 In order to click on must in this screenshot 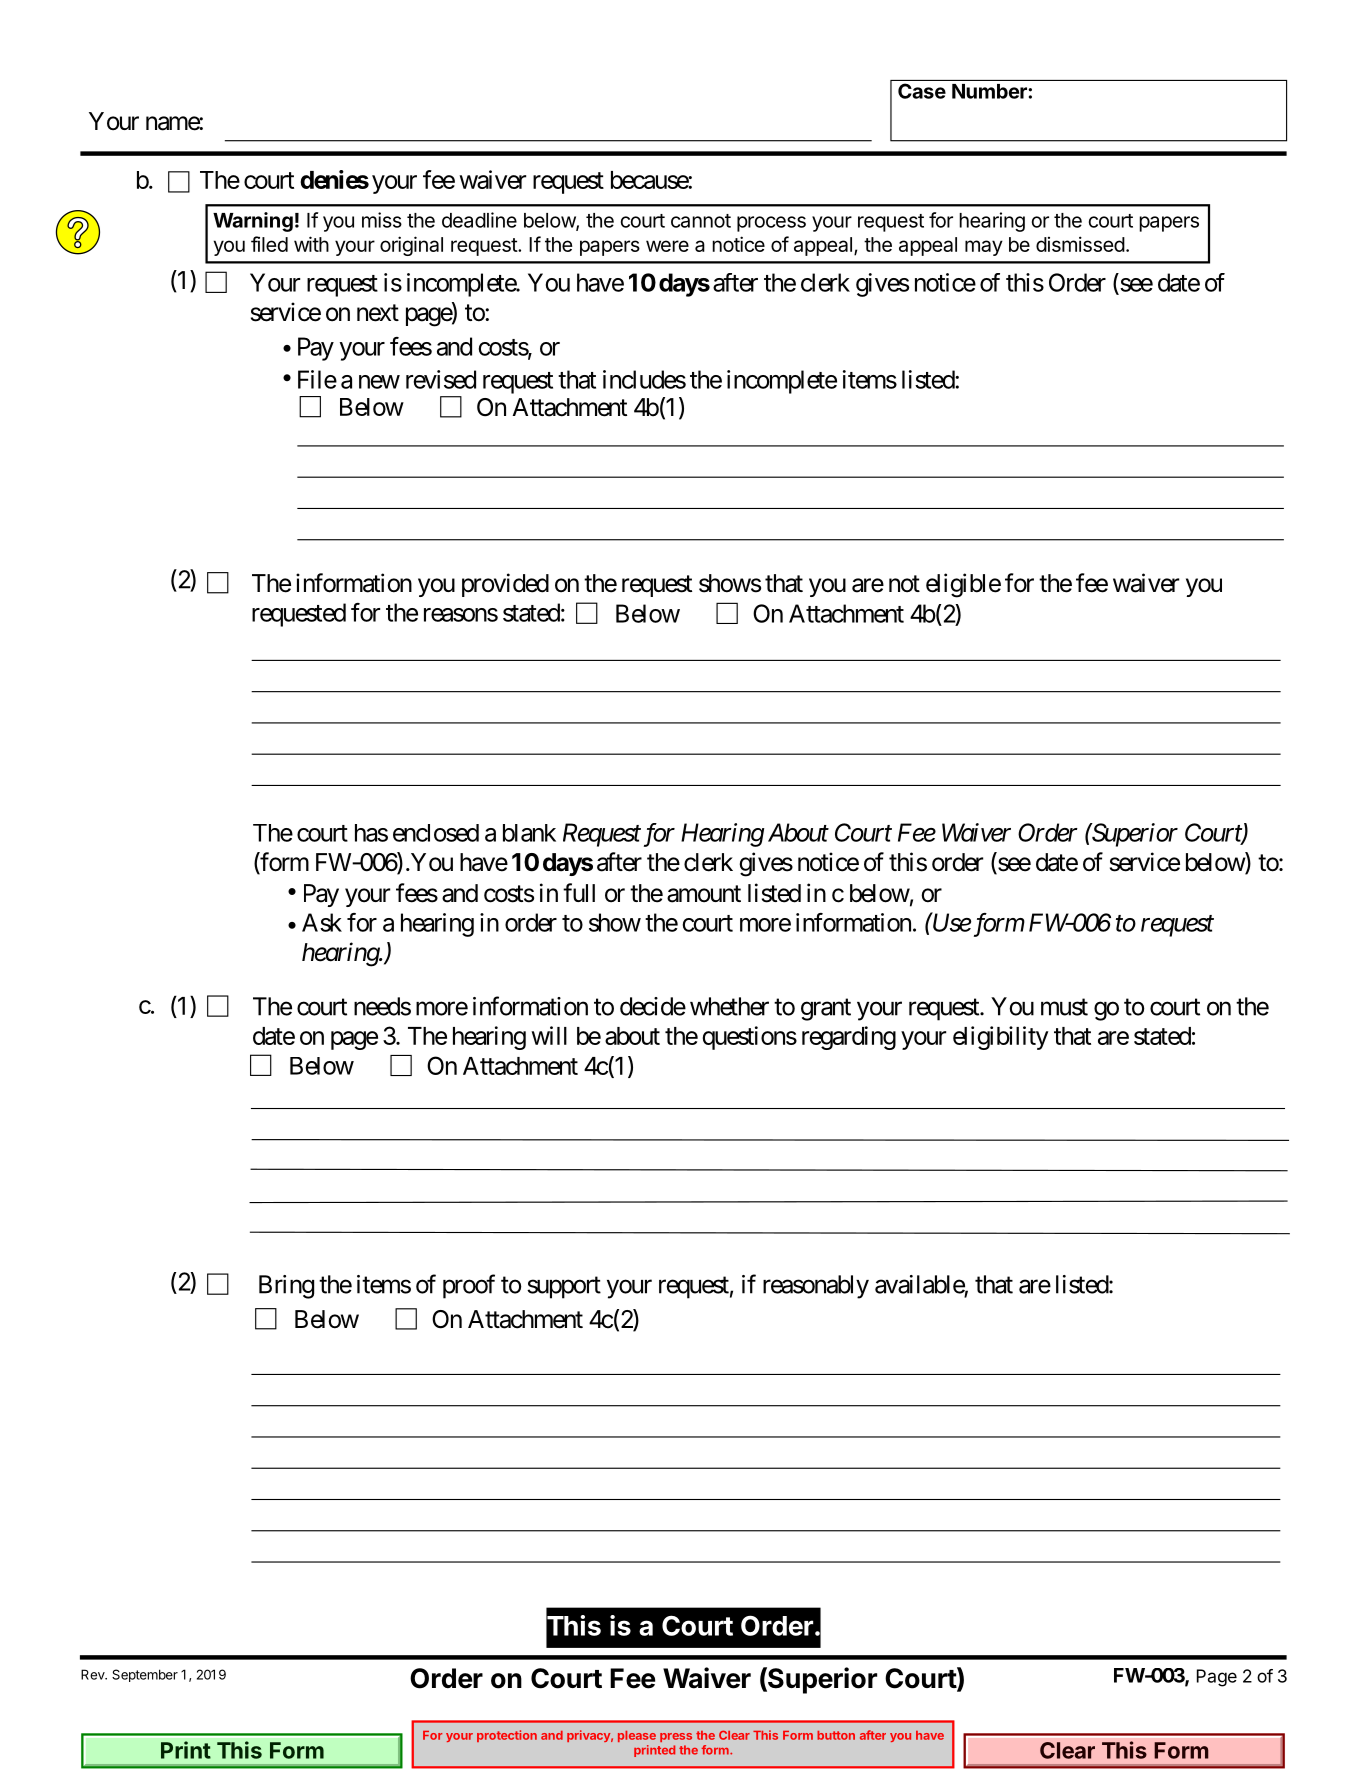, I will do `click(1064, 1007)`.
